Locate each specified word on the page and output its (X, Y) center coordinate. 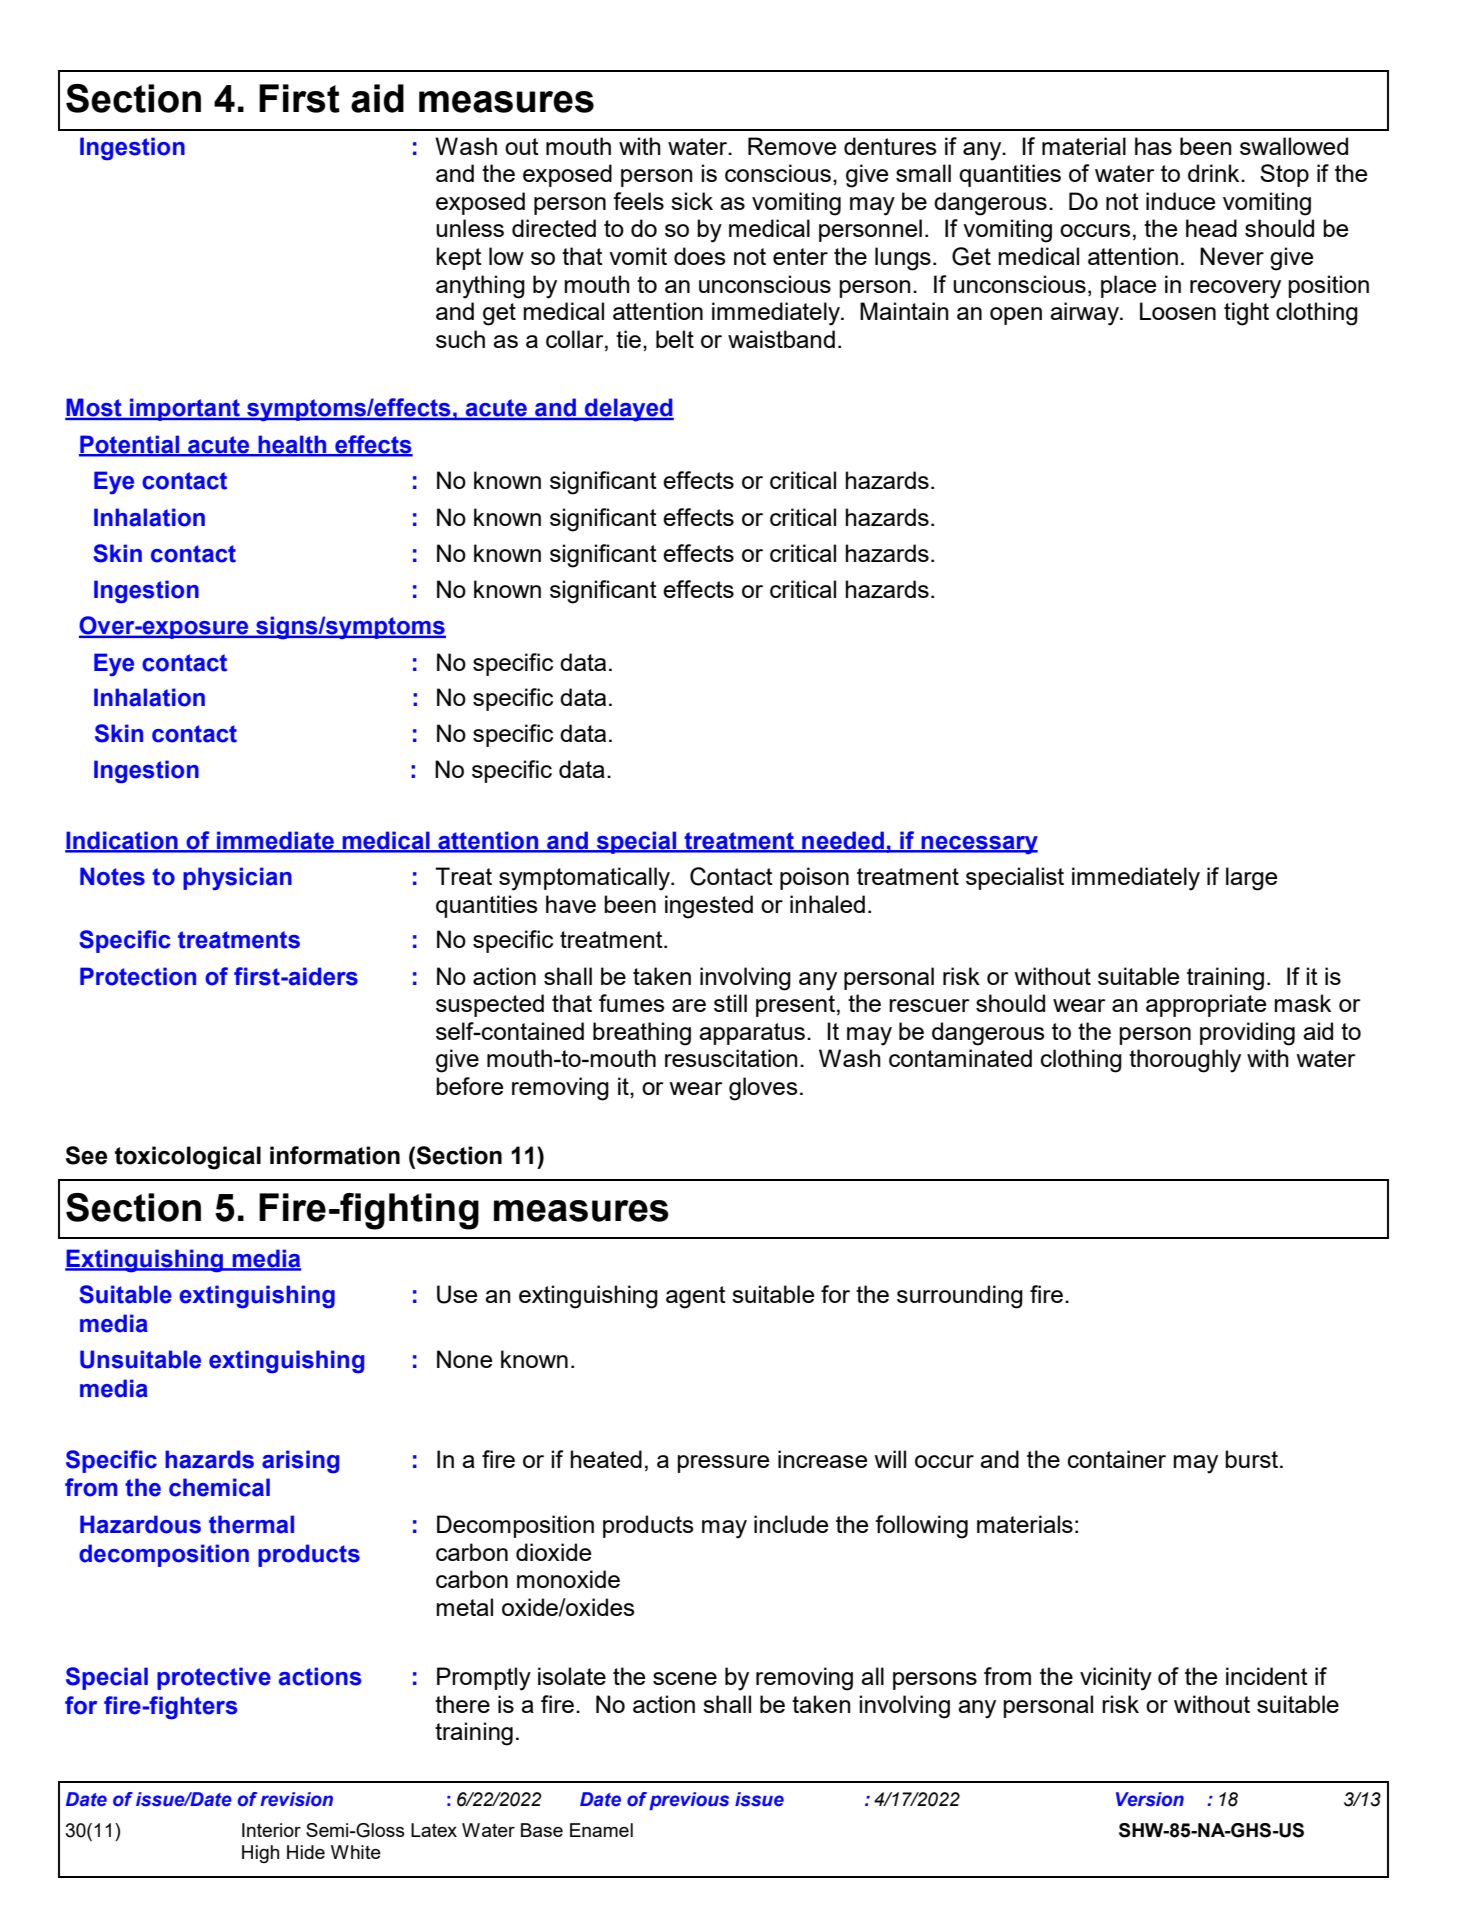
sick (692, 201)
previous (689, 1801)
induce (1180, 201)
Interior (271, 1830)
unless (470, 228)
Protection (138, 976)
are (689, 1005)
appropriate (1206, 1005)
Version (1150, 1799)
